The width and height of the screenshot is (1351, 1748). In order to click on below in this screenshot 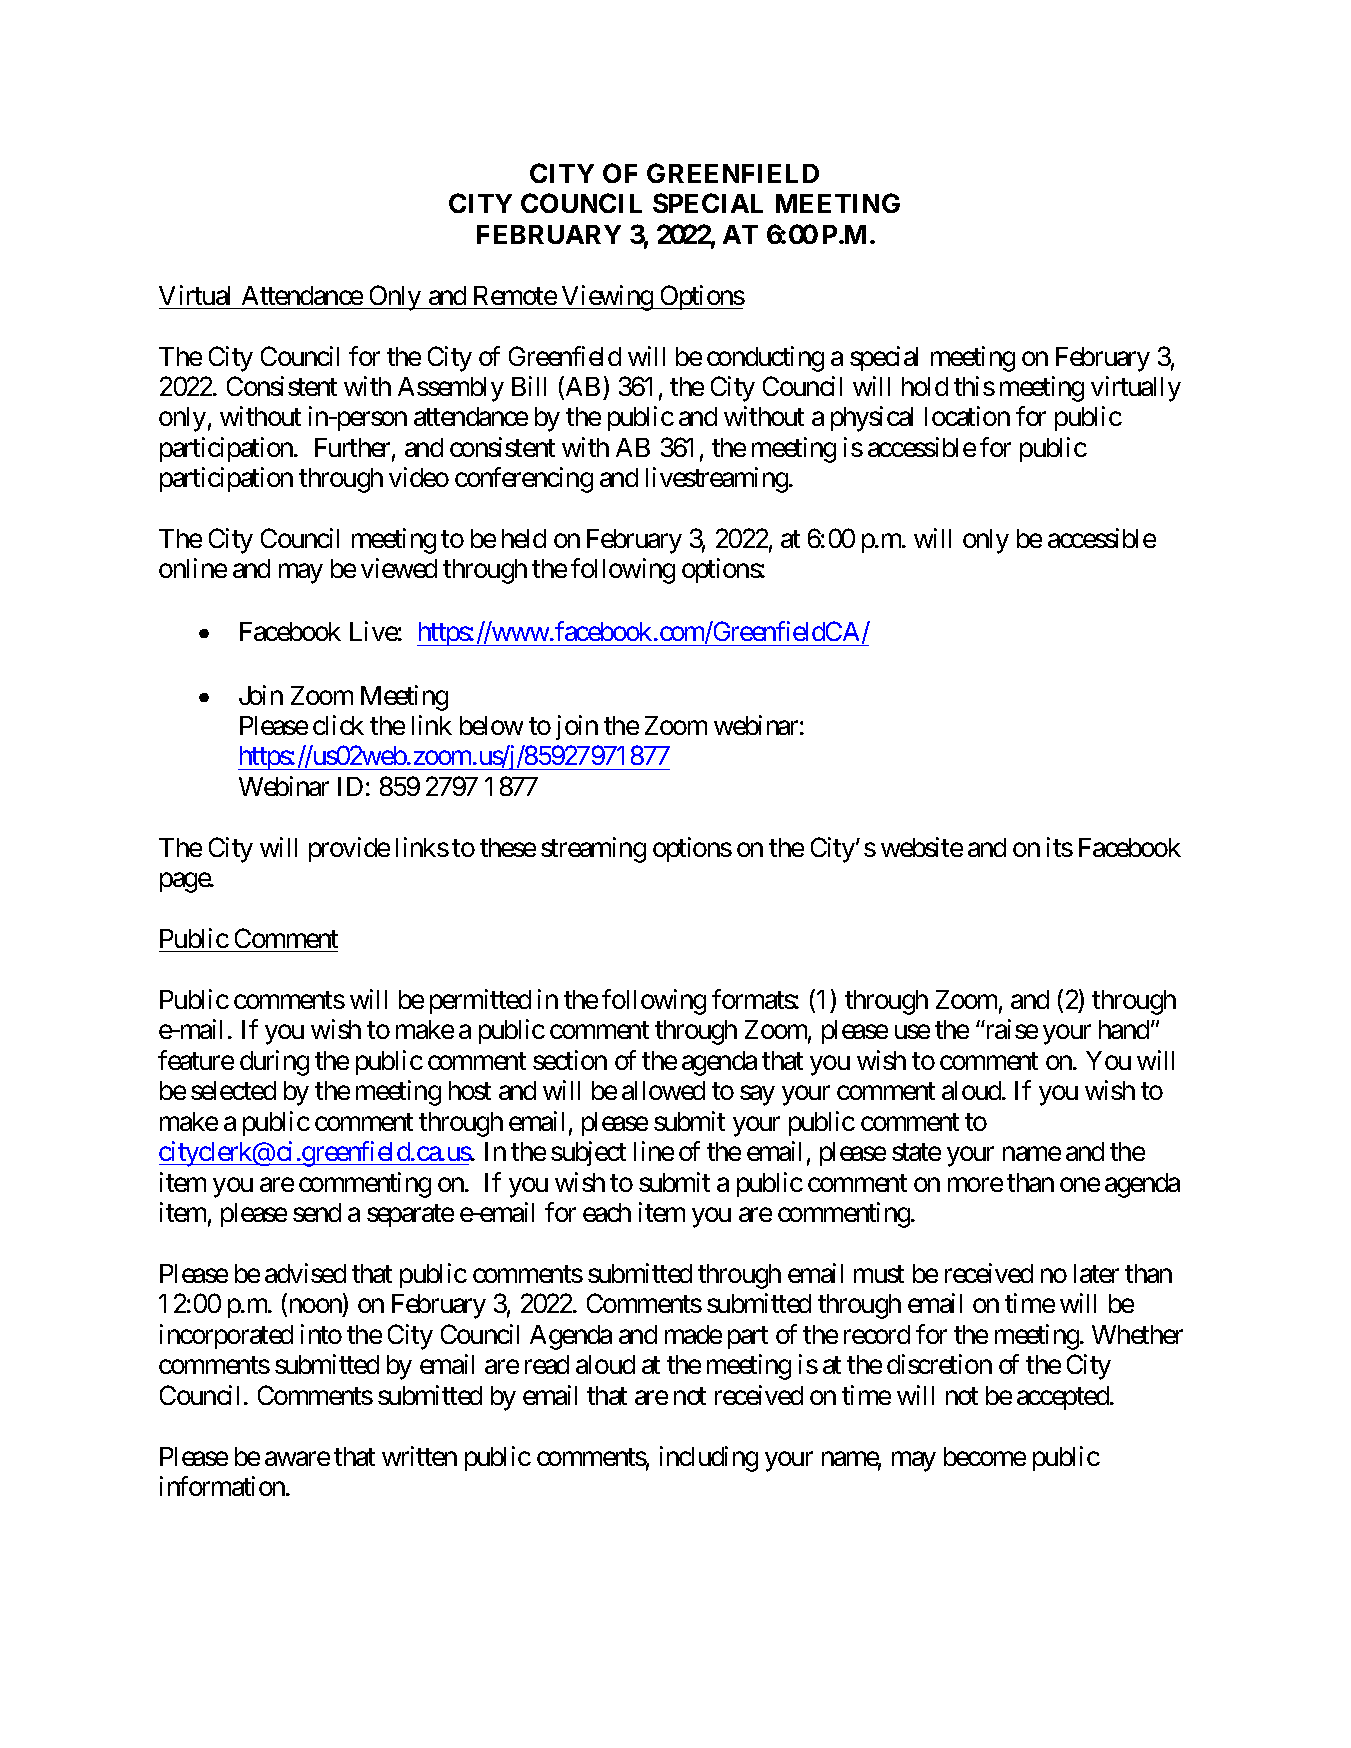, I will do `click(491, 725)`.
